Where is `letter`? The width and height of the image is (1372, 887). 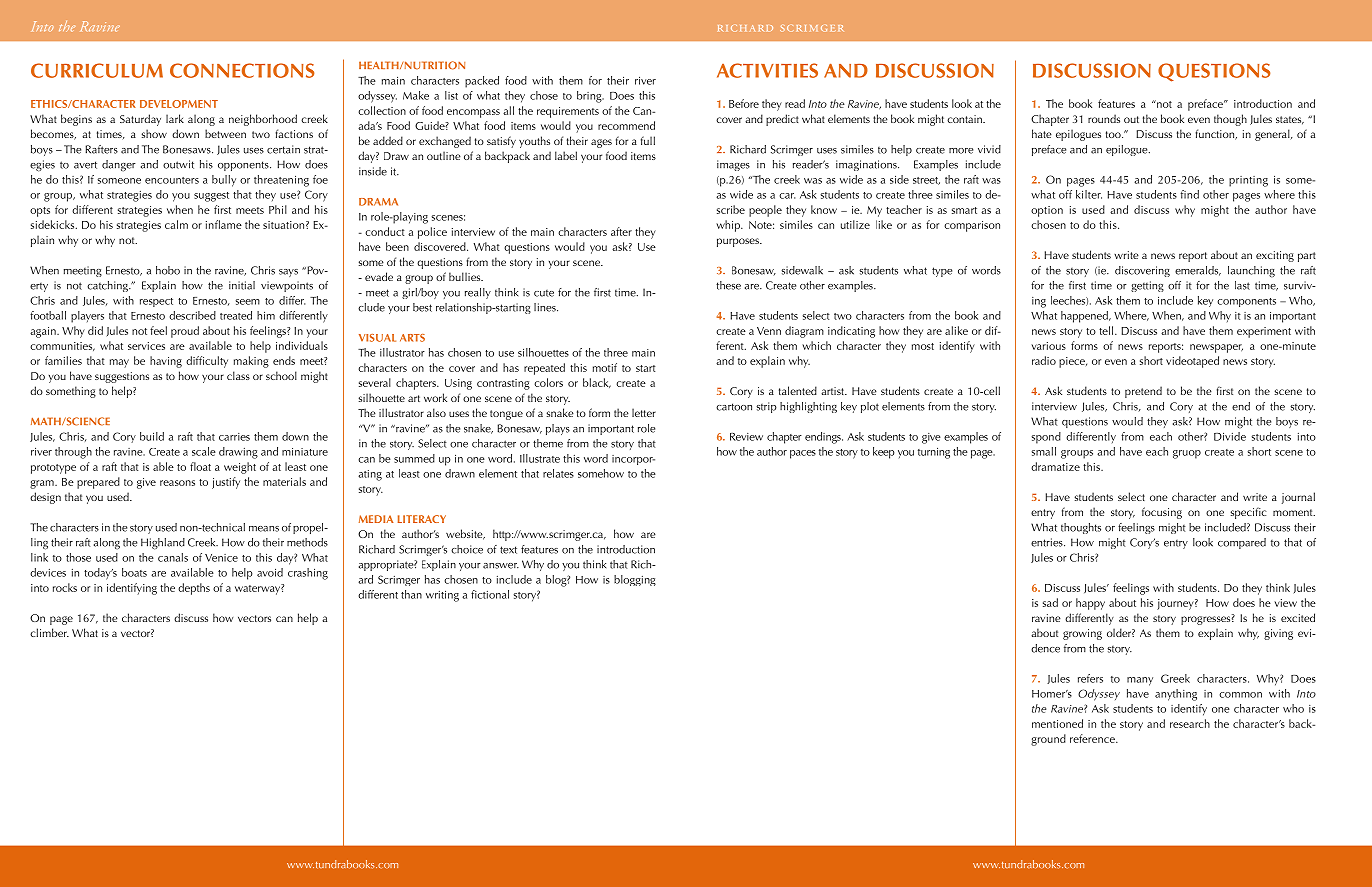 letter is located at coordinates (644, 412).
